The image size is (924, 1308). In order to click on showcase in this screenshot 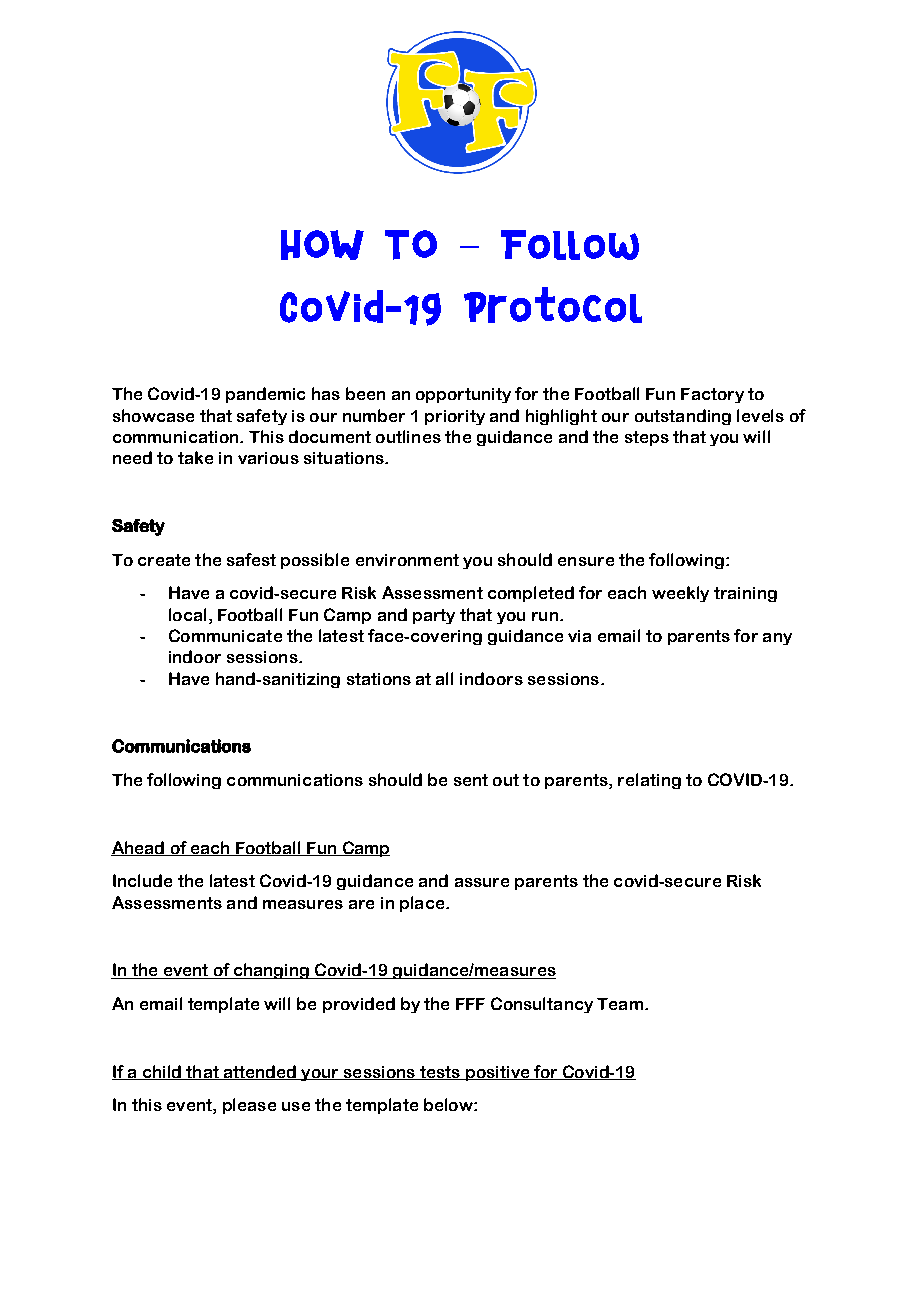, I will do `click(153, 415)`.
